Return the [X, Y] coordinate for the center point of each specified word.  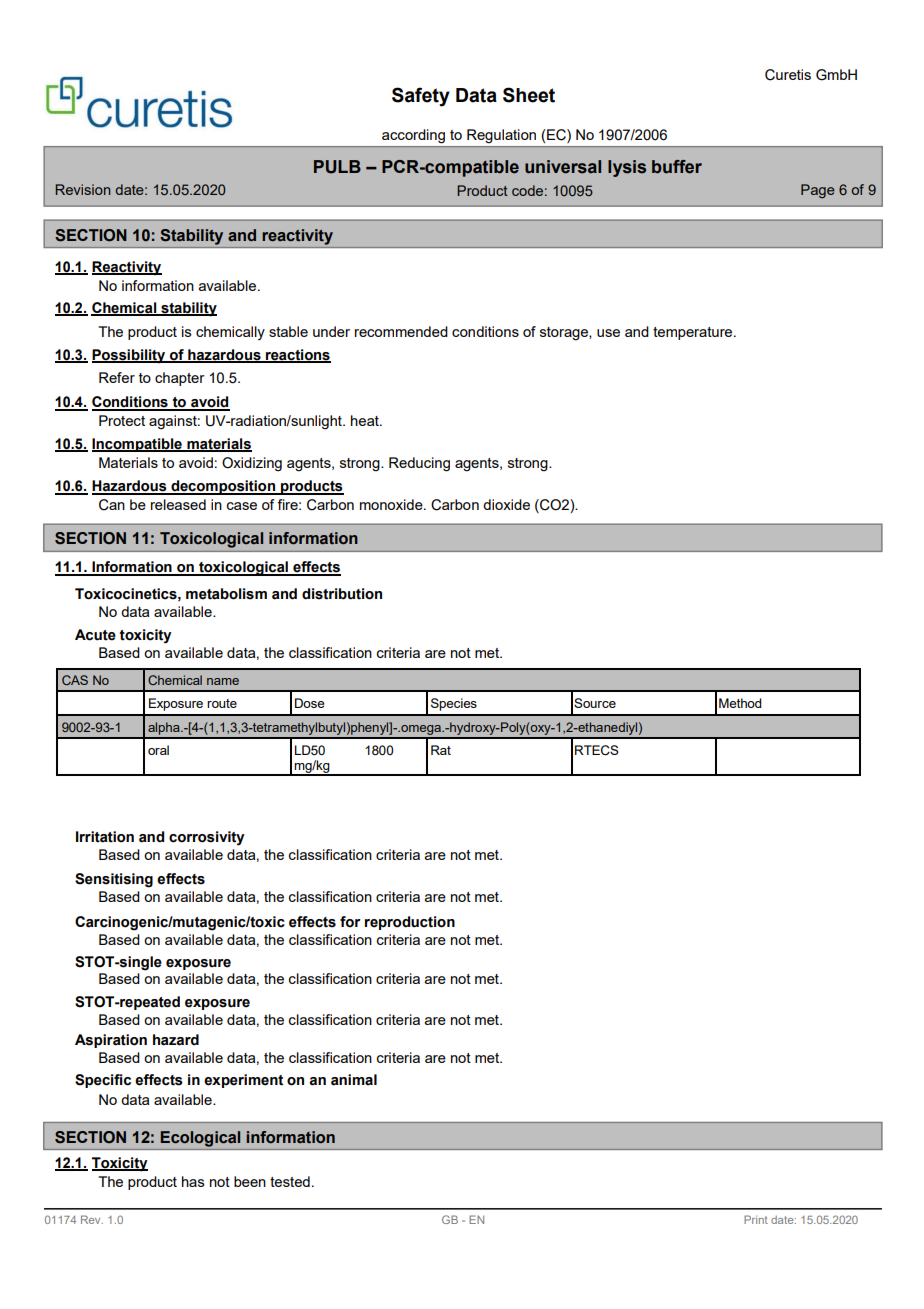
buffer [677, 167]
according [413, 136]
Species [454, 704]
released [178, 504]
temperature [694, 333]
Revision [83, 189]
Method [740, 703]
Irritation [105, 837]
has [193, 1181]
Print [756, 1219]
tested [290, 1181]
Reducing [419, 464]
